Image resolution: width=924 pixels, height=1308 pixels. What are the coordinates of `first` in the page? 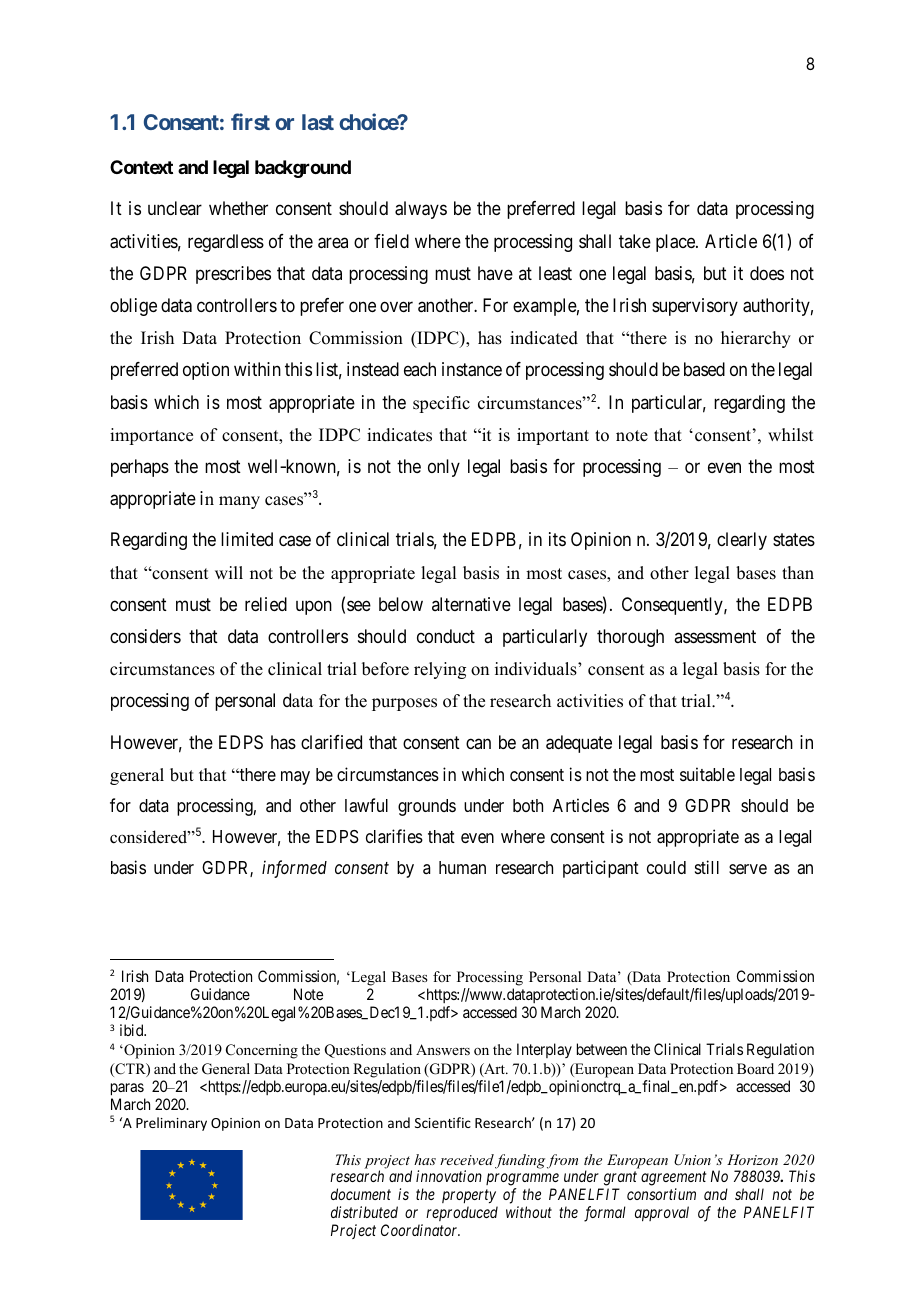 It's located at (250, 121).
